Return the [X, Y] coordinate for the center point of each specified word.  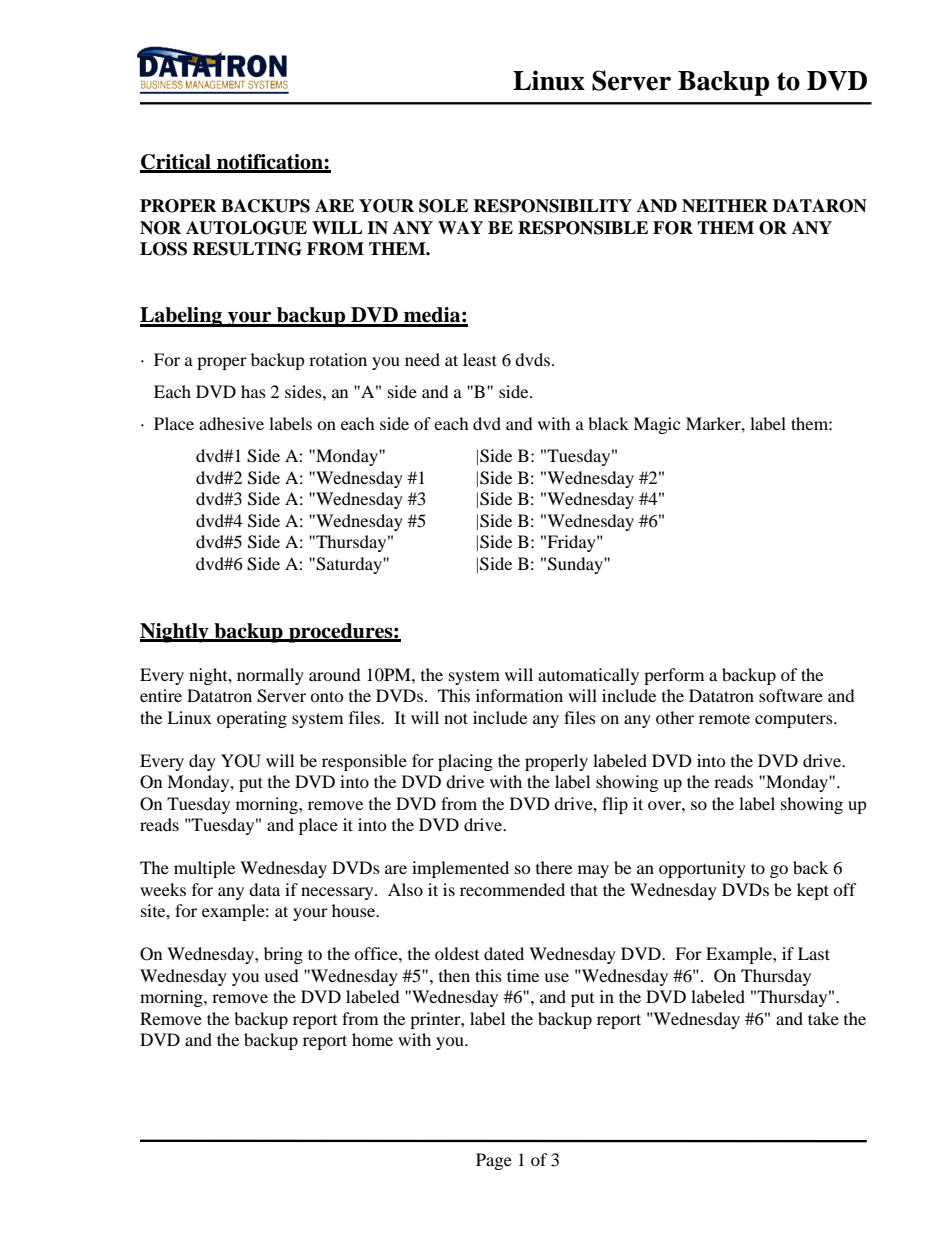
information [519, 695]
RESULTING [247, 249]
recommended [512, 889]
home [372, 1039]
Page [494, 1161]
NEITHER [725, 206]
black [608, 423]
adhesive [231, 423]
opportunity [702, 869]
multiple [204, 869]
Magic [656, 425]
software [791, 695]
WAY [460, 227]
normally [270, 676]
